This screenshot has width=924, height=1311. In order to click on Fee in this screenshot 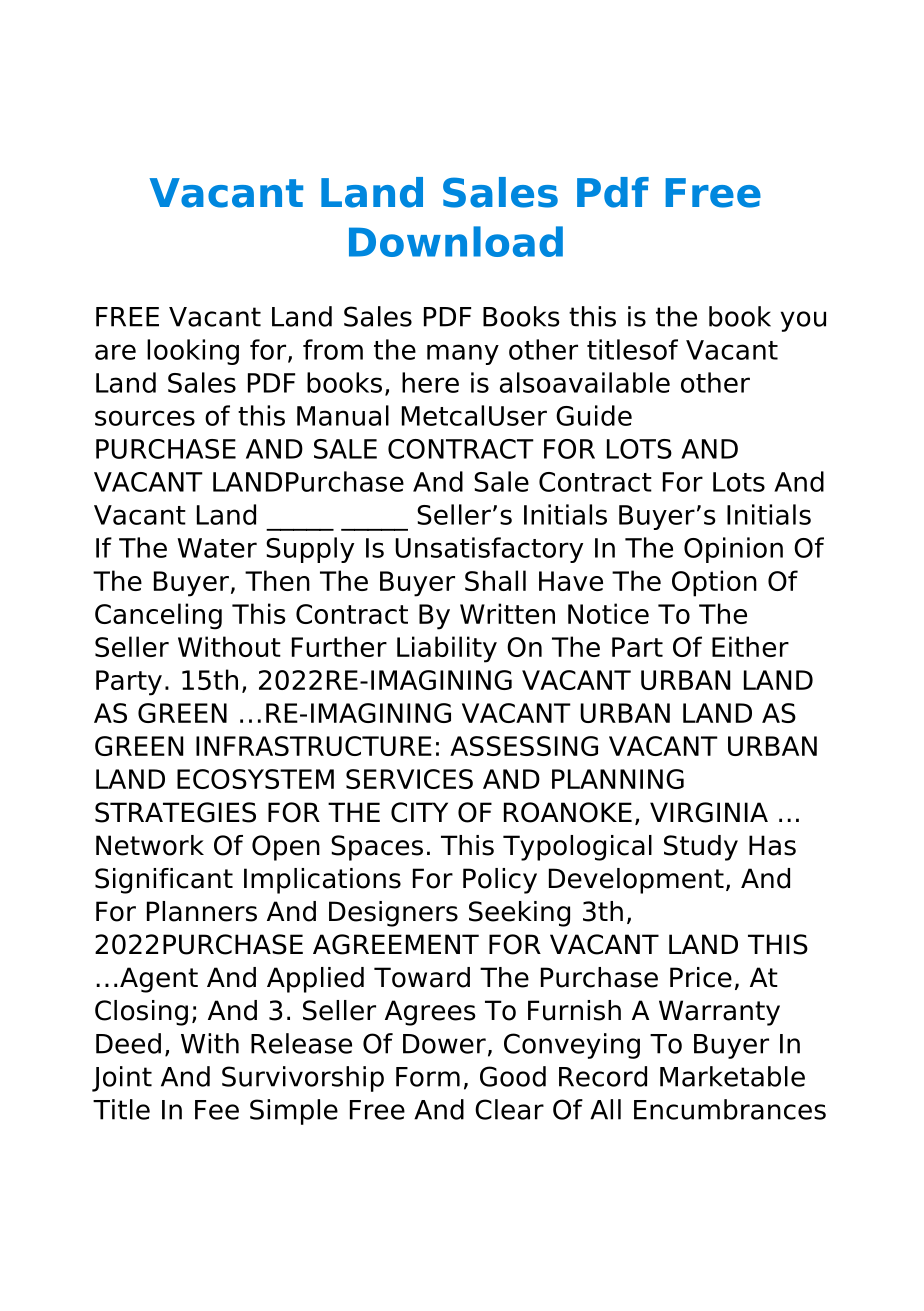, I will do `click(217, 1110)`.
